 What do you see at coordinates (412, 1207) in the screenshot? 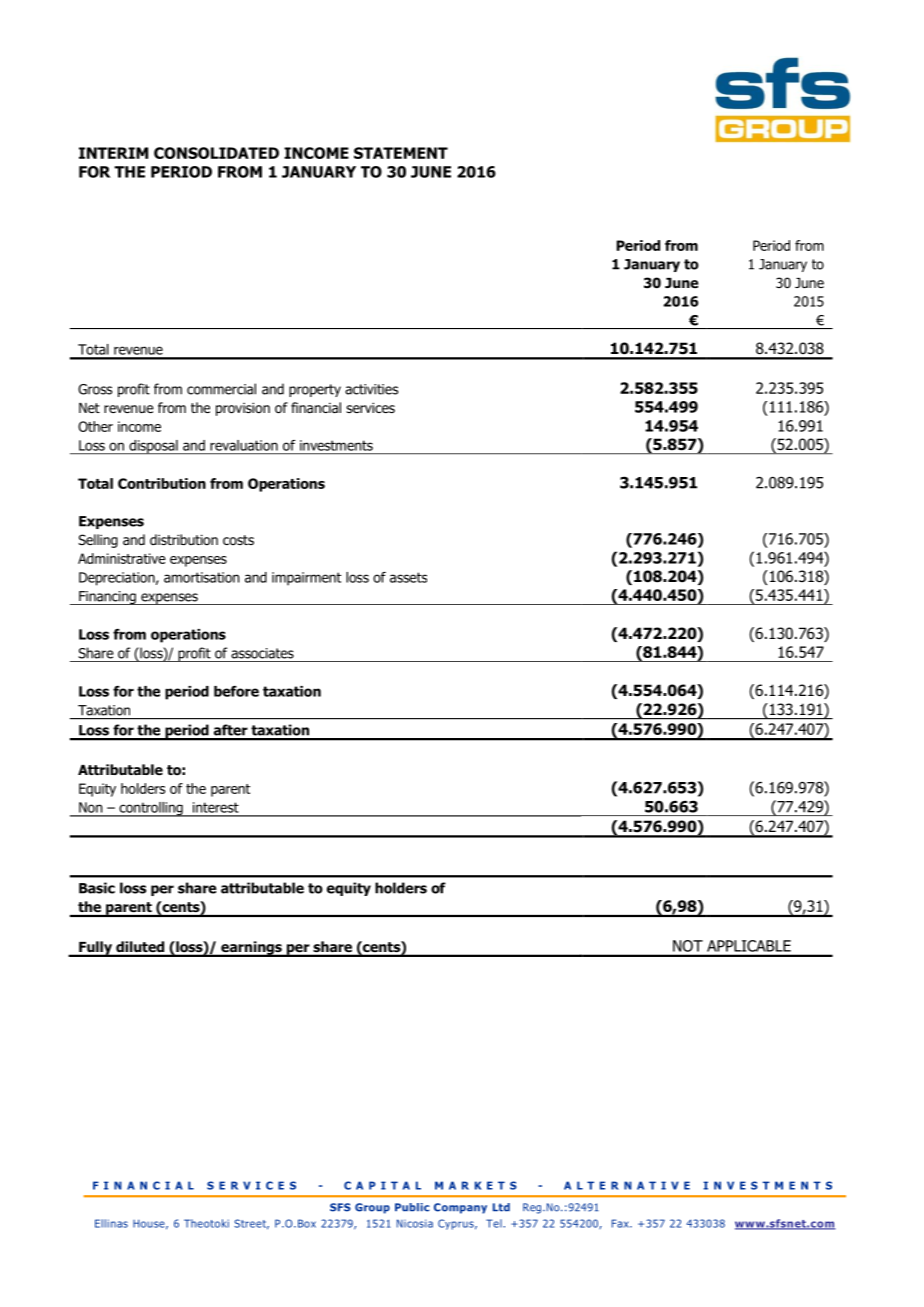
I see `Public` at bounding box center [412, 1207].
